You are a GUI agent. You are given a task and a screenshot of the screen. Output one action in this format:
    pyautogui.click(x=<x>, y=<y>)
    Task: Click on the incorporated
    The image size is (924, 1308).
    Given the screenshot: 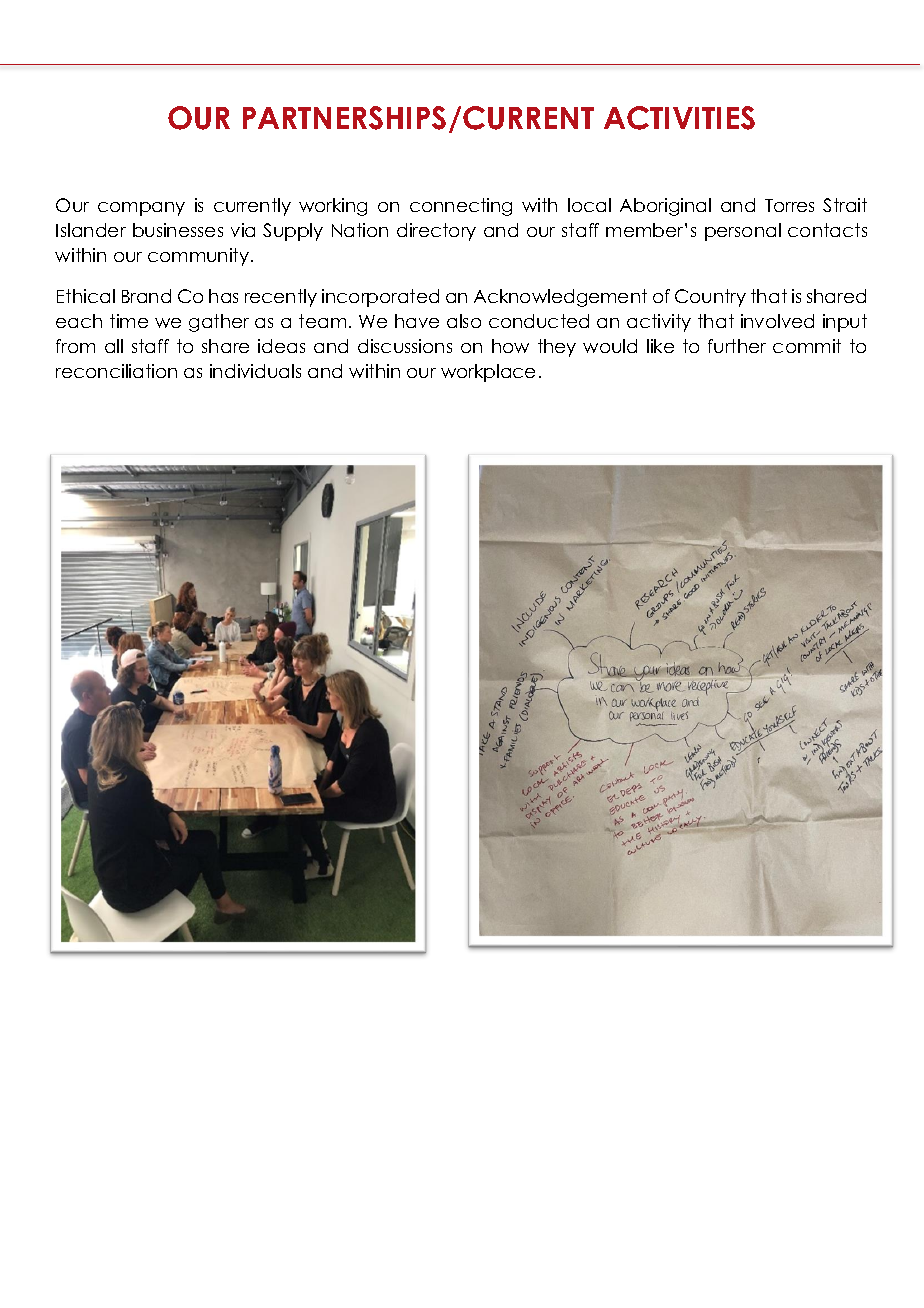 What is the action you would take?
    pyautogui.click(x=380, y=298)
